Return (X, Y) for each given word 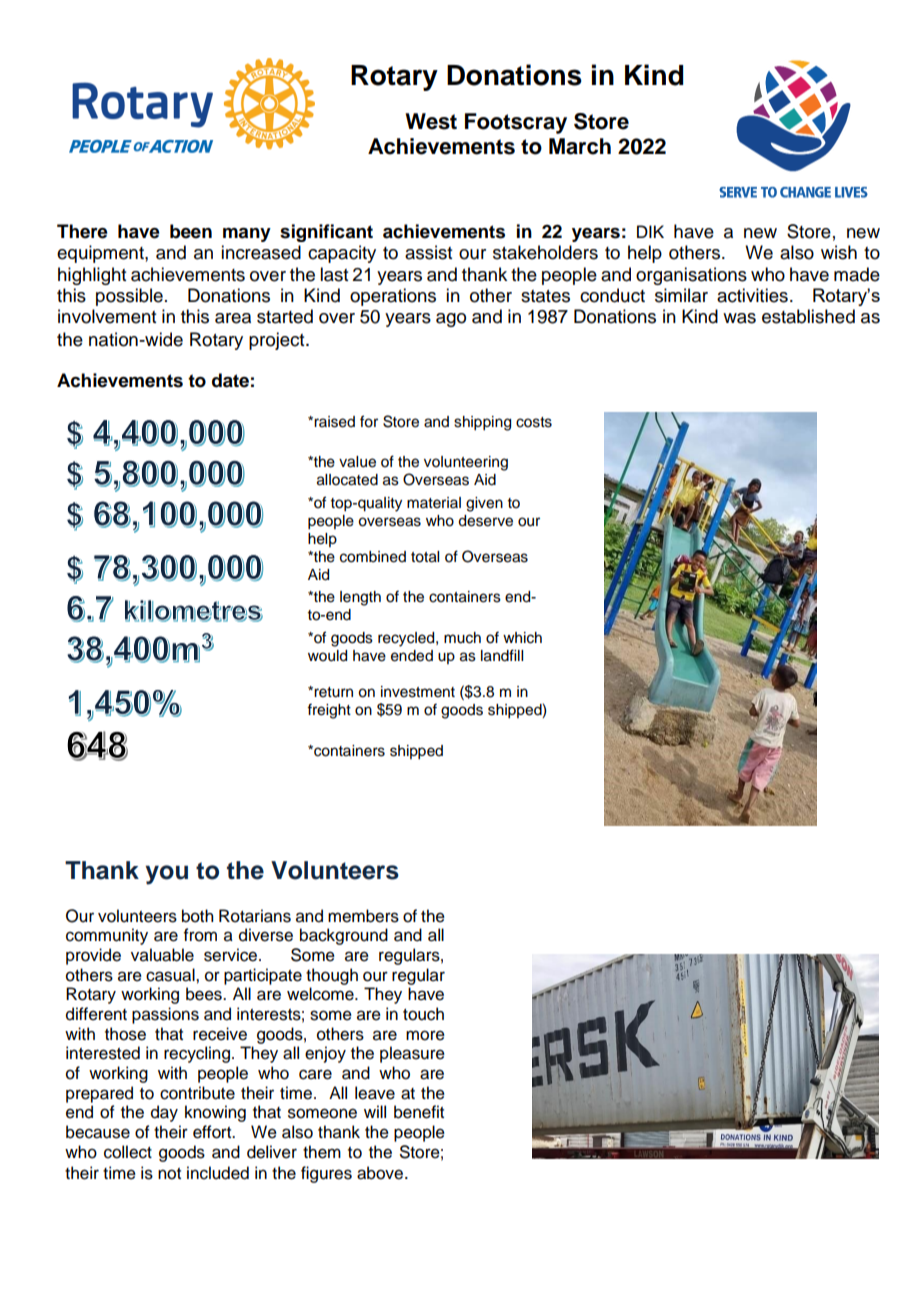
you (166, 875)
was (739, 318)
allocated (347, 480)
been (191, 231)
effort (213, 1132)
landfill (502, 655)
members (363, 916)
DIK (650, 231)
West (431, 121)
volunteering (466, 463)
